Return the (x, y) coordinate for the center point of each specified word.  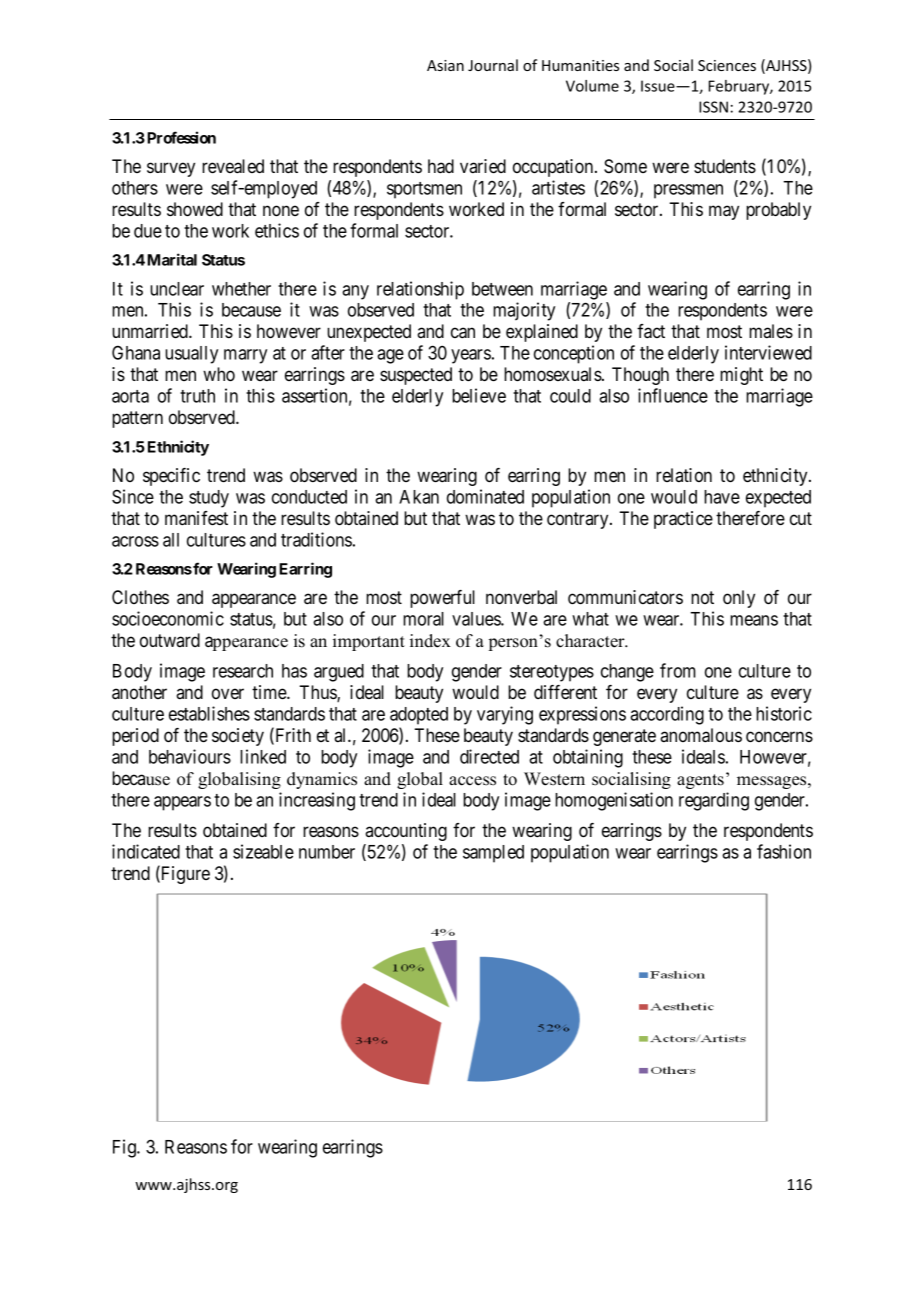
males (771, 331)
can (463, 333)
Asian (445, 65)
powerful (442, 599)
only (739, 599)
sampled (493, 854)
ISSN (713, 107)
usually (191, 355)
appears (182, 803)
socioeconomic (168, 618)
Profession (181, 137)
